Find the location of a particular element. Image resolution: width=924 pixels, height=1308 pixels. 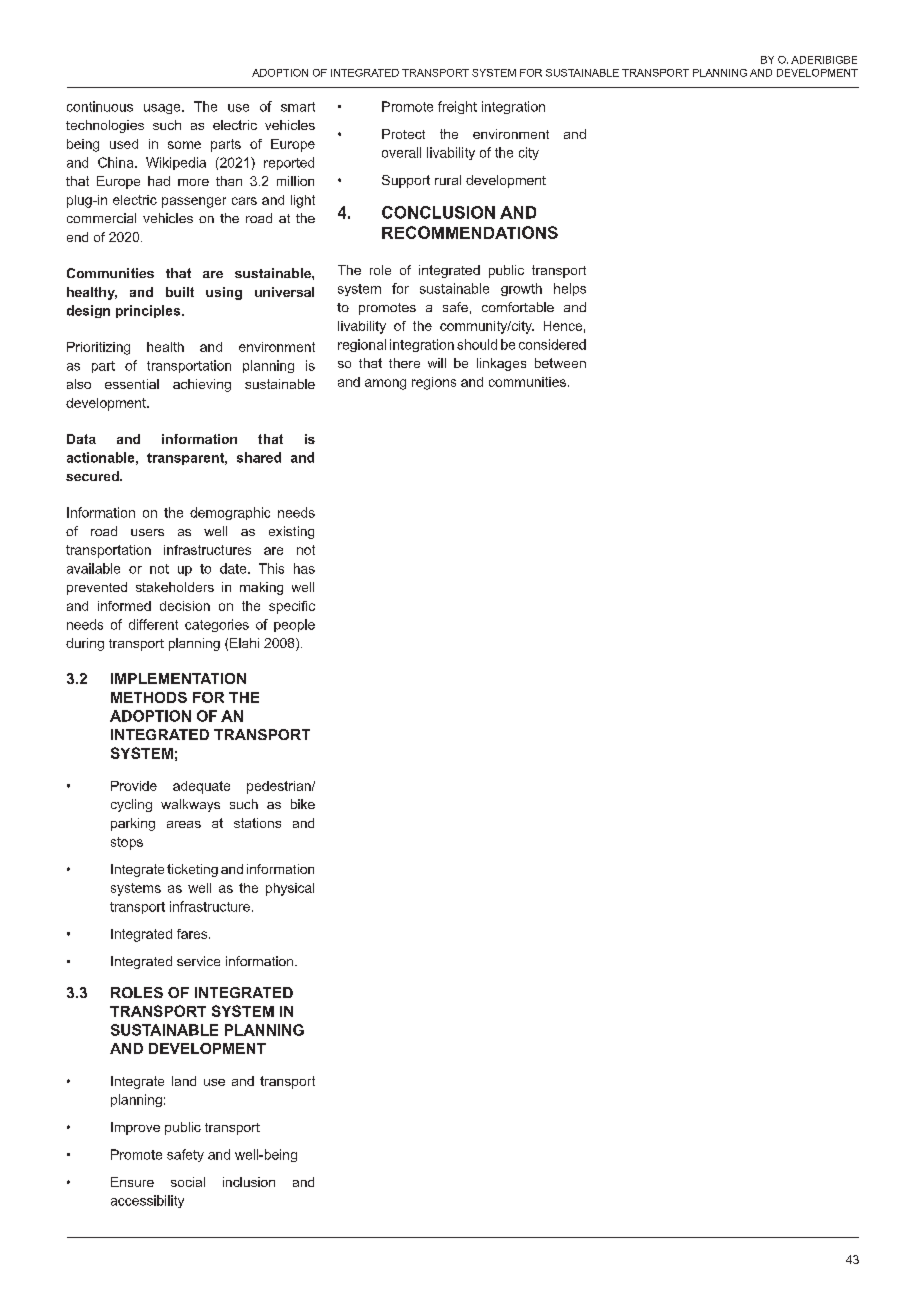

essential is located at coordinates (132, 384).
